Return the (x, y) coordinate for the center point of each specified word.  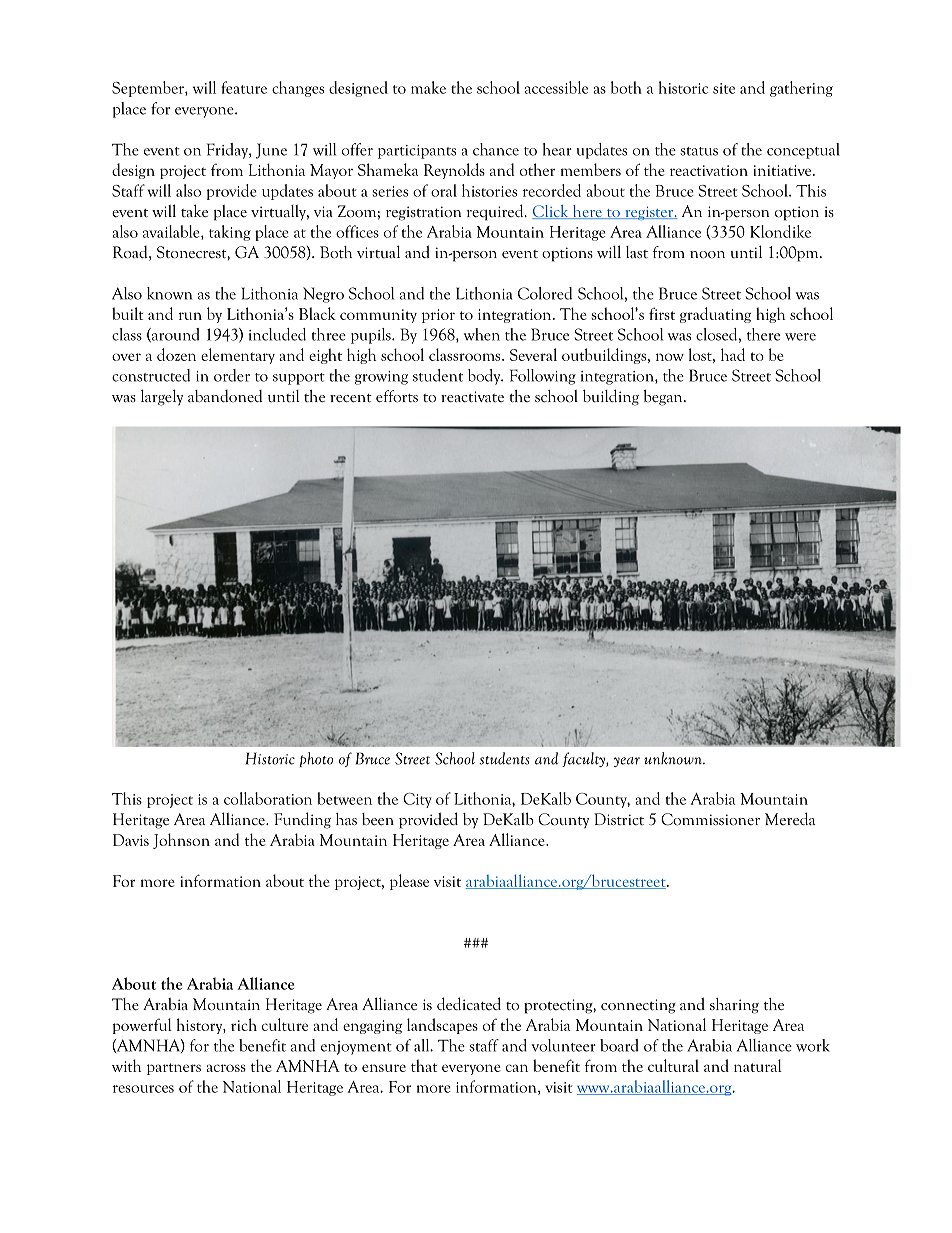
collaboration (268, 798)
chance (496, 149)
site (724, 88)
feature (244, 87)
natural (758, 1065)
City (417, 800)
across (226, 1068)
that (424, 1065)
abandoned (225, 396)
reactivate (472, 397)
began (664, 398)
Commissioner (710, 819)
